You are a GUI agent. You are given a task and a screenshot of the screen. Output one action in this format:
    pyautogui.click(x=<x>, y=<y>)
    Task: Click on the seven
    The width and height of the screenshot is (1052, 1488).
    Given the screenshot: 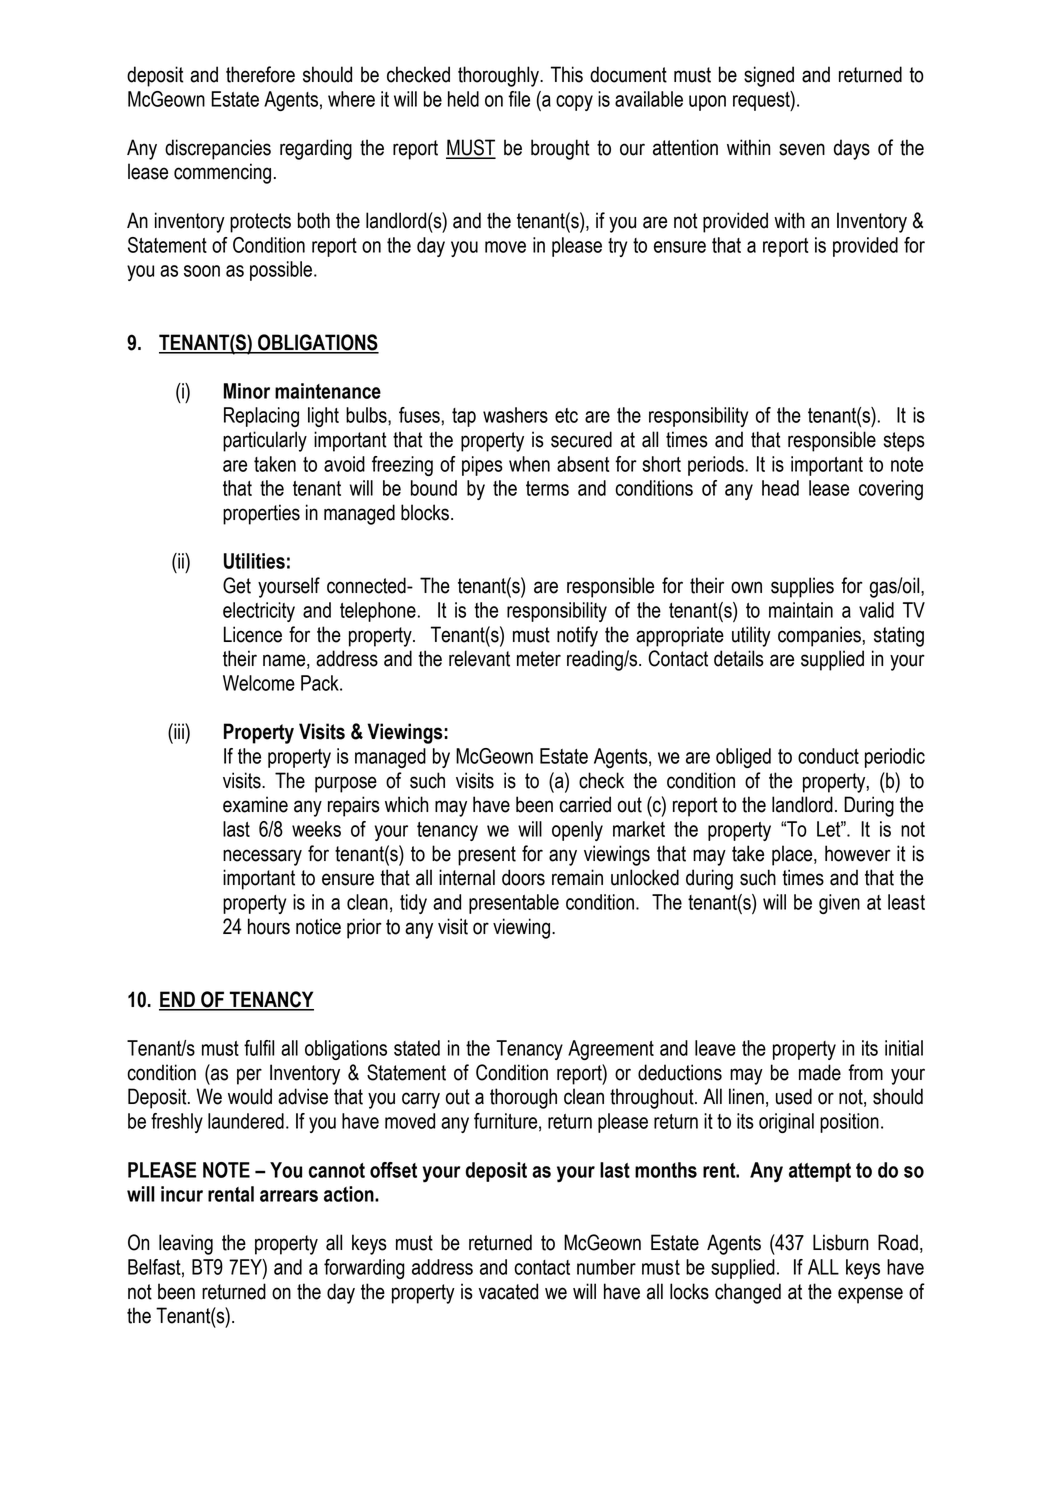 What is the action you would take?
    pyautogui.click(x=802, y=149)
